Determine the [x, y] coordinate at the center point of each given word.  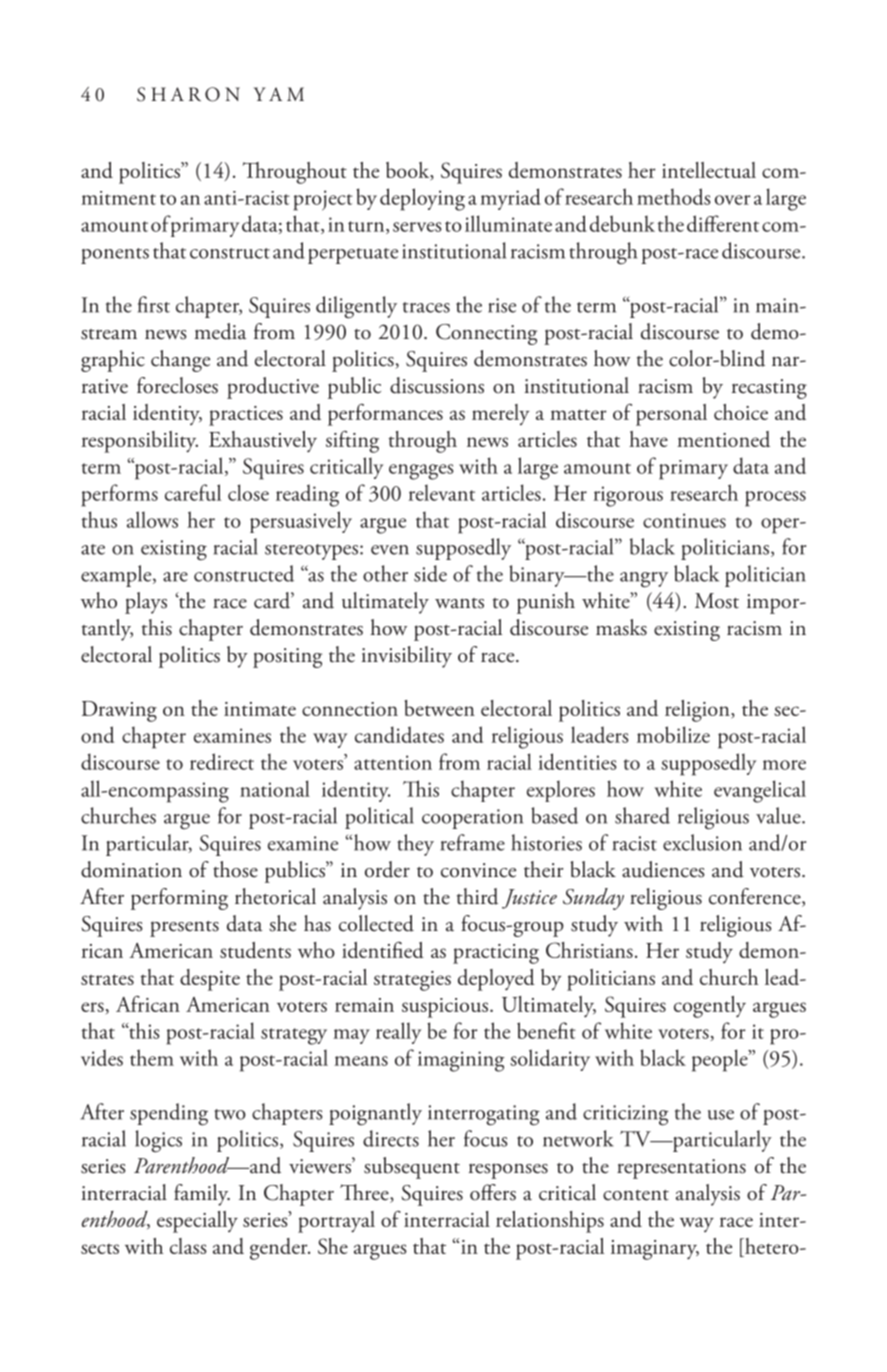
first [154, 304]
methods [674, 196]
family [202, 1195]
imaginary [655, 1250]
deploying [422, 199]
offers [493, 1192]
